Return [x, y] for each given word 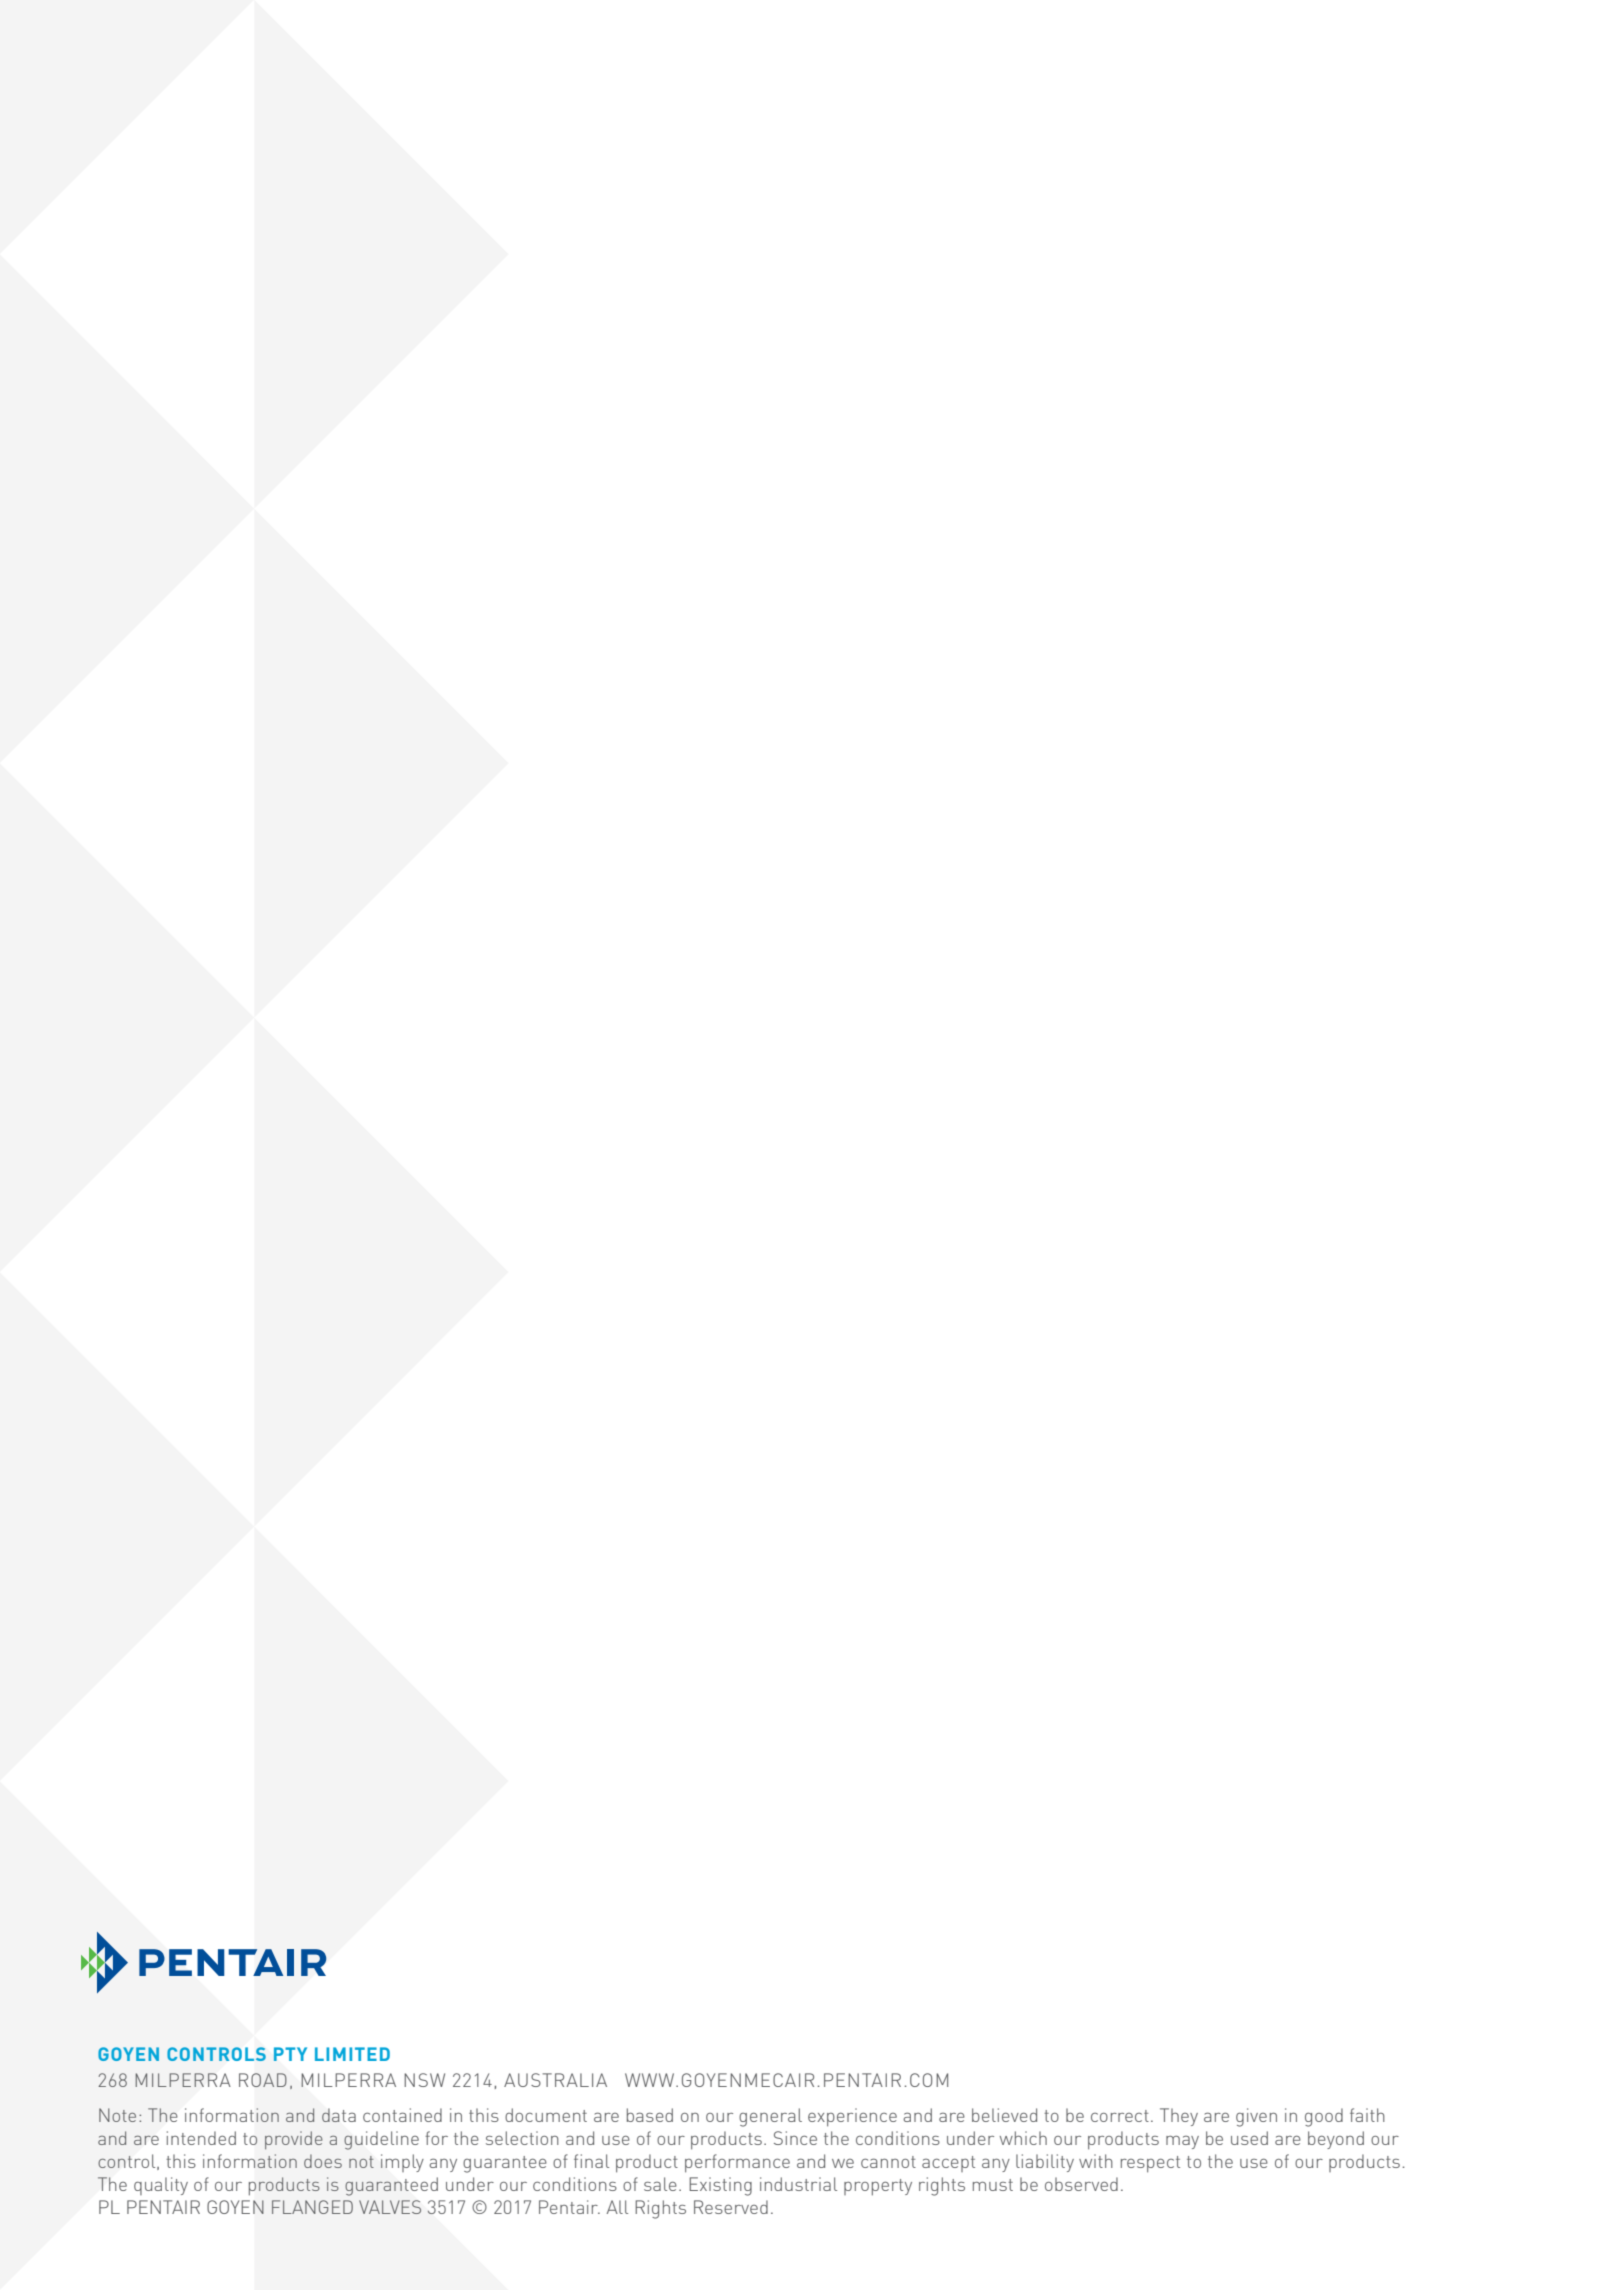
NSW [424, 2080]
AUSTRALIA [555, 2080]
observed [1081, 2184]
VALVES [390, 2207]
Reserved [731, 2207]
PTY [290, 2054]
